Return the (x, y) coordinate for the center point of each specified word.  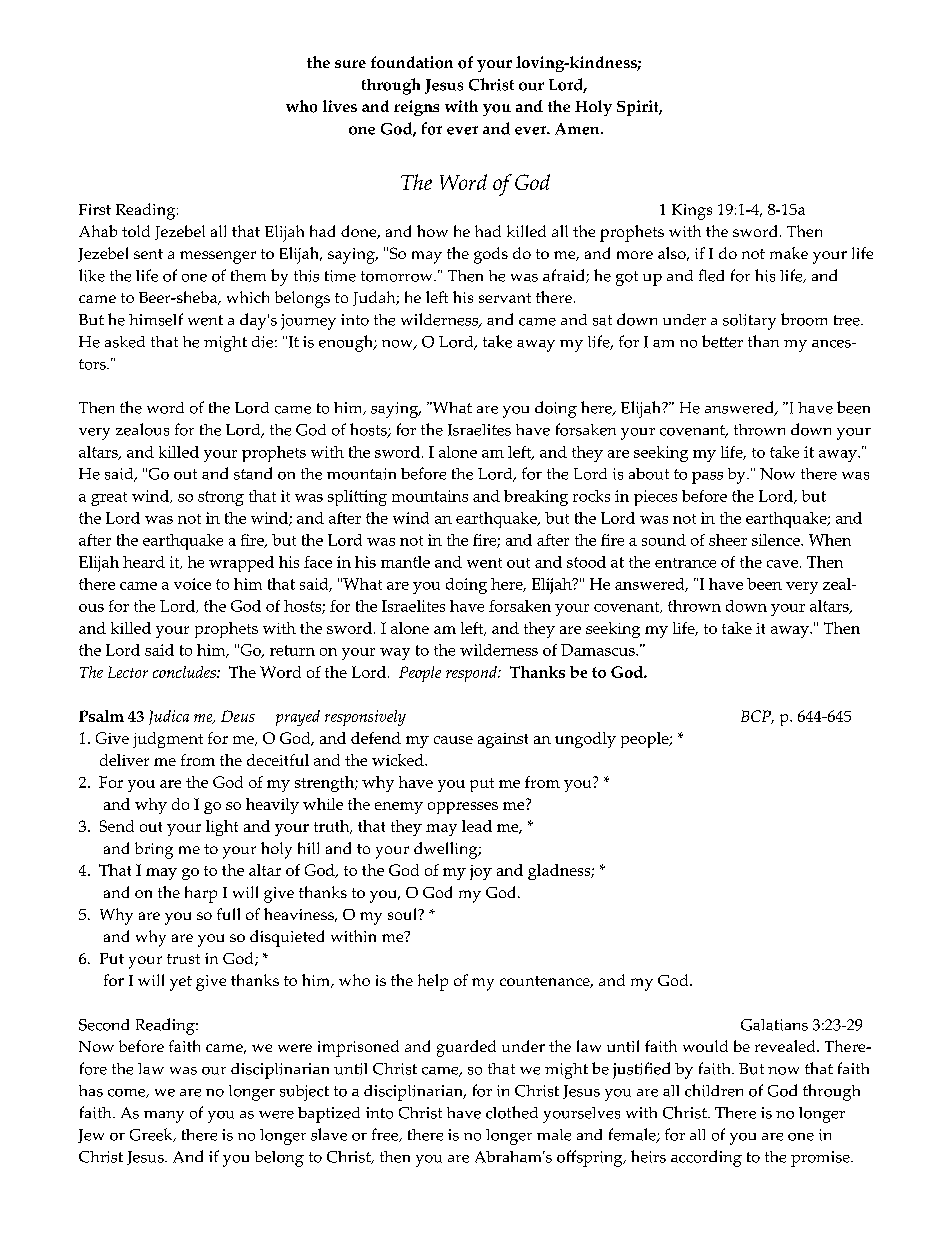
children (714, 1090)
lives (340, 106)
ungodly (585, 740)
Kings (692, 212)
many (164, 1117)
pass (707, 478)
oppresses (463, 808)
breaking (536, 498)
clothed (512, 1112)
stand (253, 473)
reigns (416, 108)
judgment (168, 740)
